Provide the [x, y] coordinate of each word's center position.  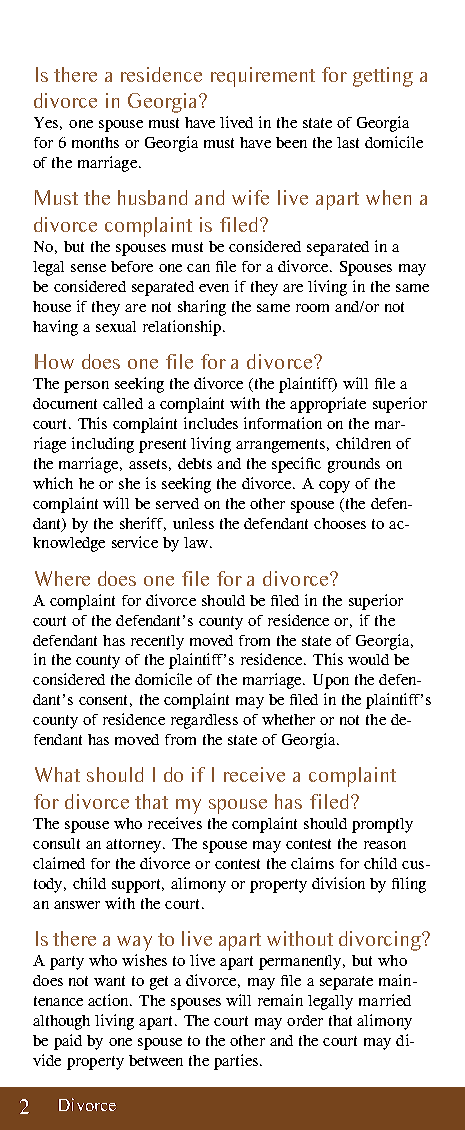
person [86, 387]
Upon [331, 681]
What [57, 774]
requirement [263, 77]
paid [68, 1042]
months [95, 142]
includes [211, 423]
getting [383, 77]
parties [236, 1062]
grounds [354, 465]
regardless [204, 721]
